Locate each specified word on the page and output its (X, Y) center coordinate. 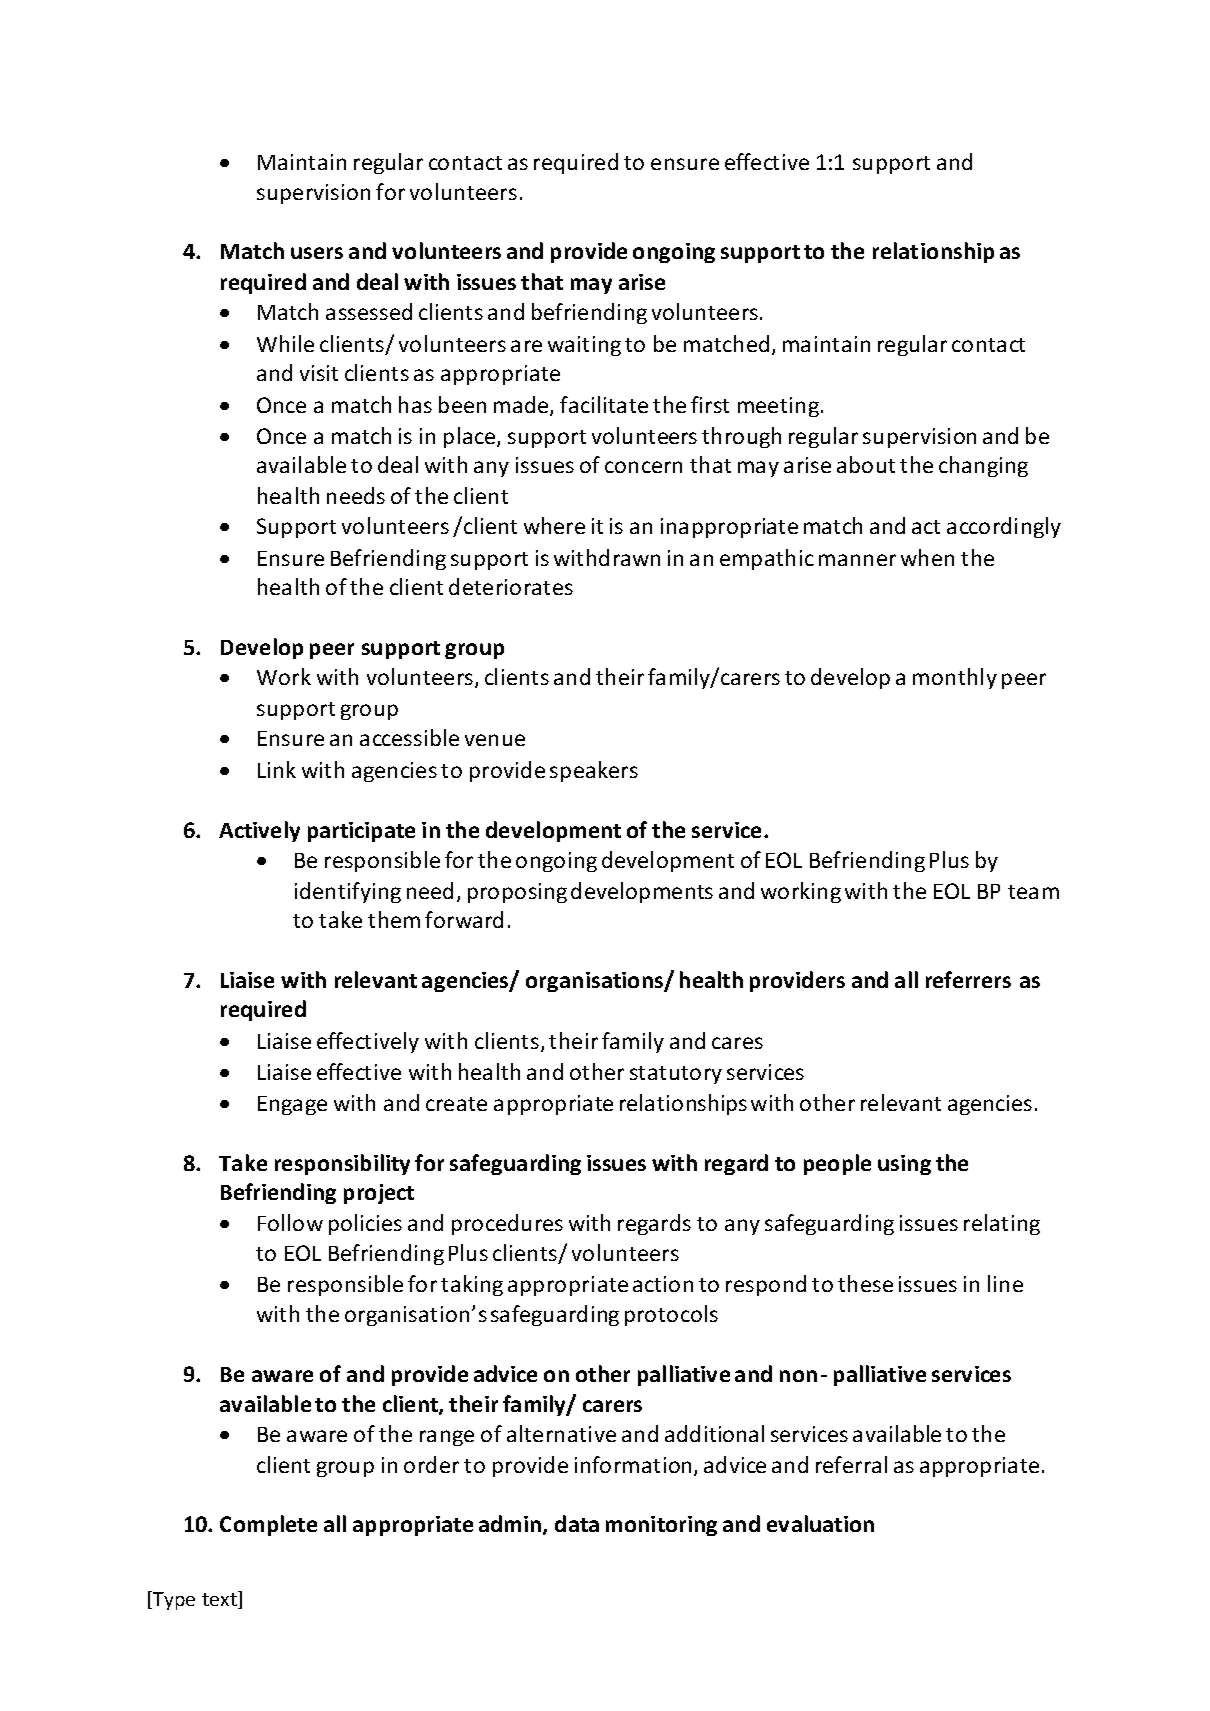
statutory (676, 1075)
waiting (584, 346)
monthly (955, 678)
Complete (268, 1525)
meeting (778, 407)
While (285, 343)
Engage (292, 1105)
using (904, 1165)
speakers (594, 771)
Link (277, 769)
